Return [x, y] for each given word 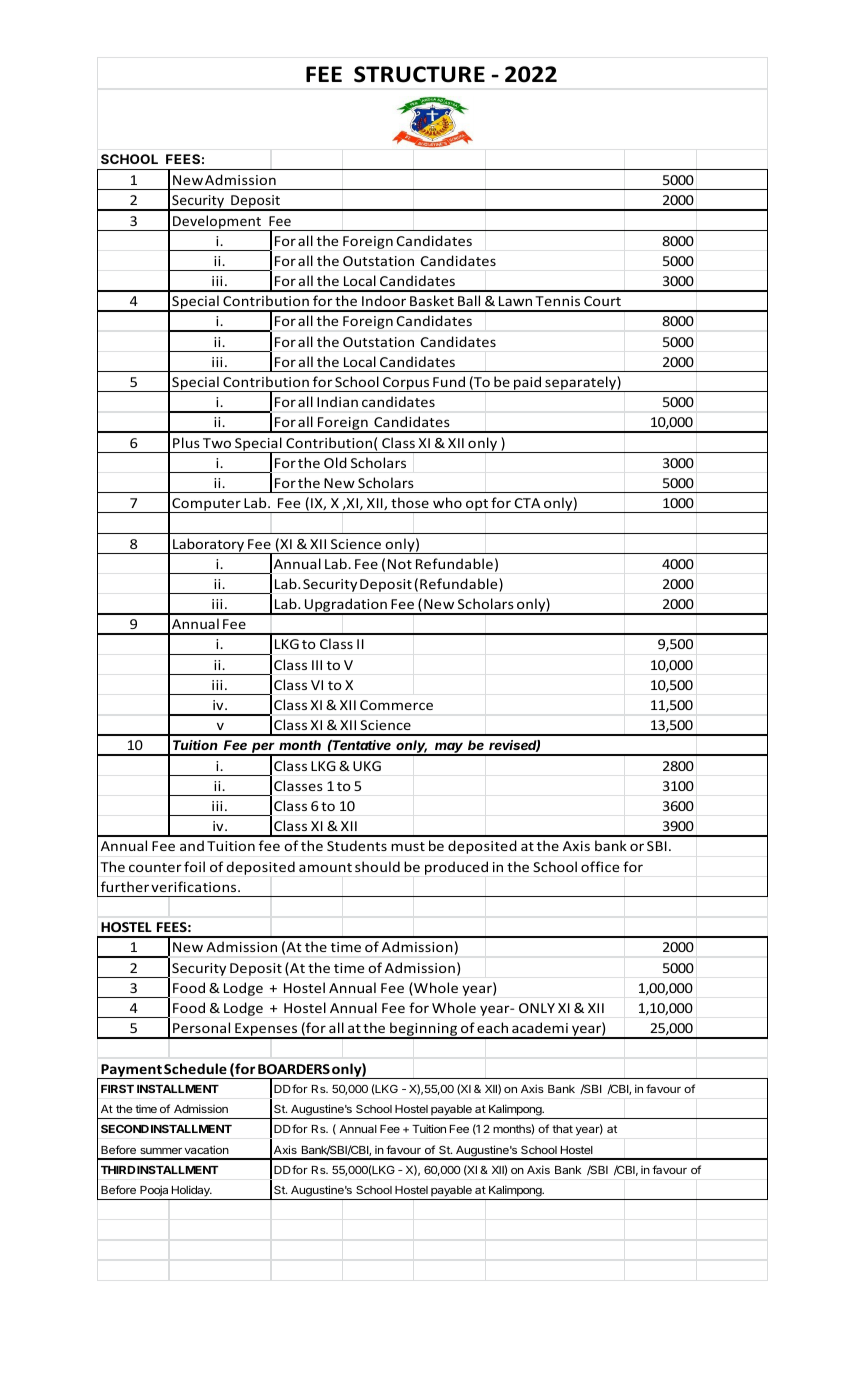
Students [357, 845]
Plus [186, 442]
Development [217, 223]
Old [335, 462]
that [562, 1129]
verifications [195, 886]
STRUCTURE [419, 74]
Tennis [557, 301]
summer [161, 1151]
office [600, 866]
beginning [424, 1030]
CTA [527, 503]
